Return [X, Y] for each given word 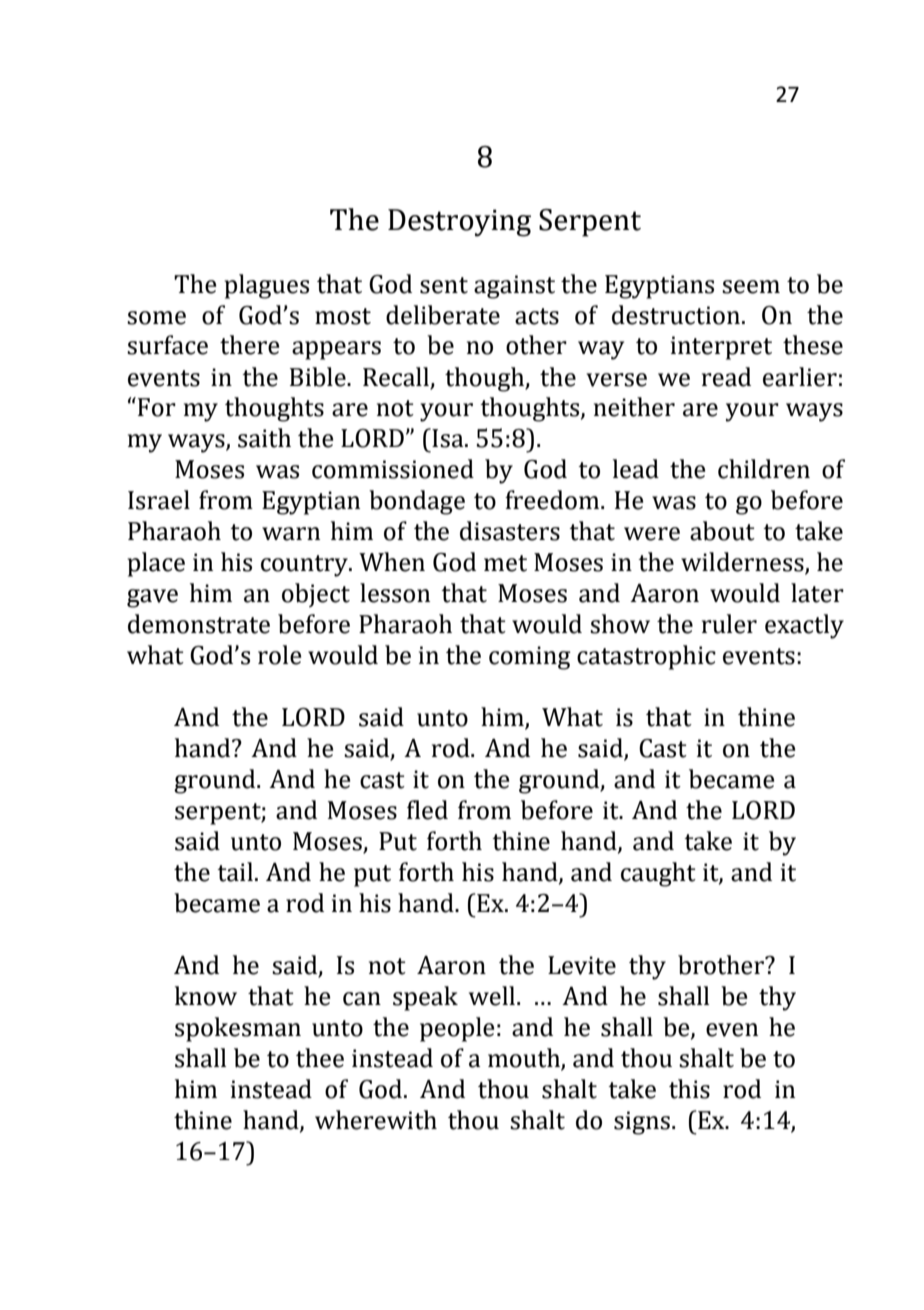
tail [235, 872]
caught [658, 874]
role [279, 655]
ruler [729, 624]
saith [264, 438]
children [764, 469]
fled [427, 810]
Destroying [459, 223]
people [457, 1029]
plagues [267, 286]
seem [751, 287]
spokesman [238, 1029]
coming [530, 658]
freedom [553, 500]
